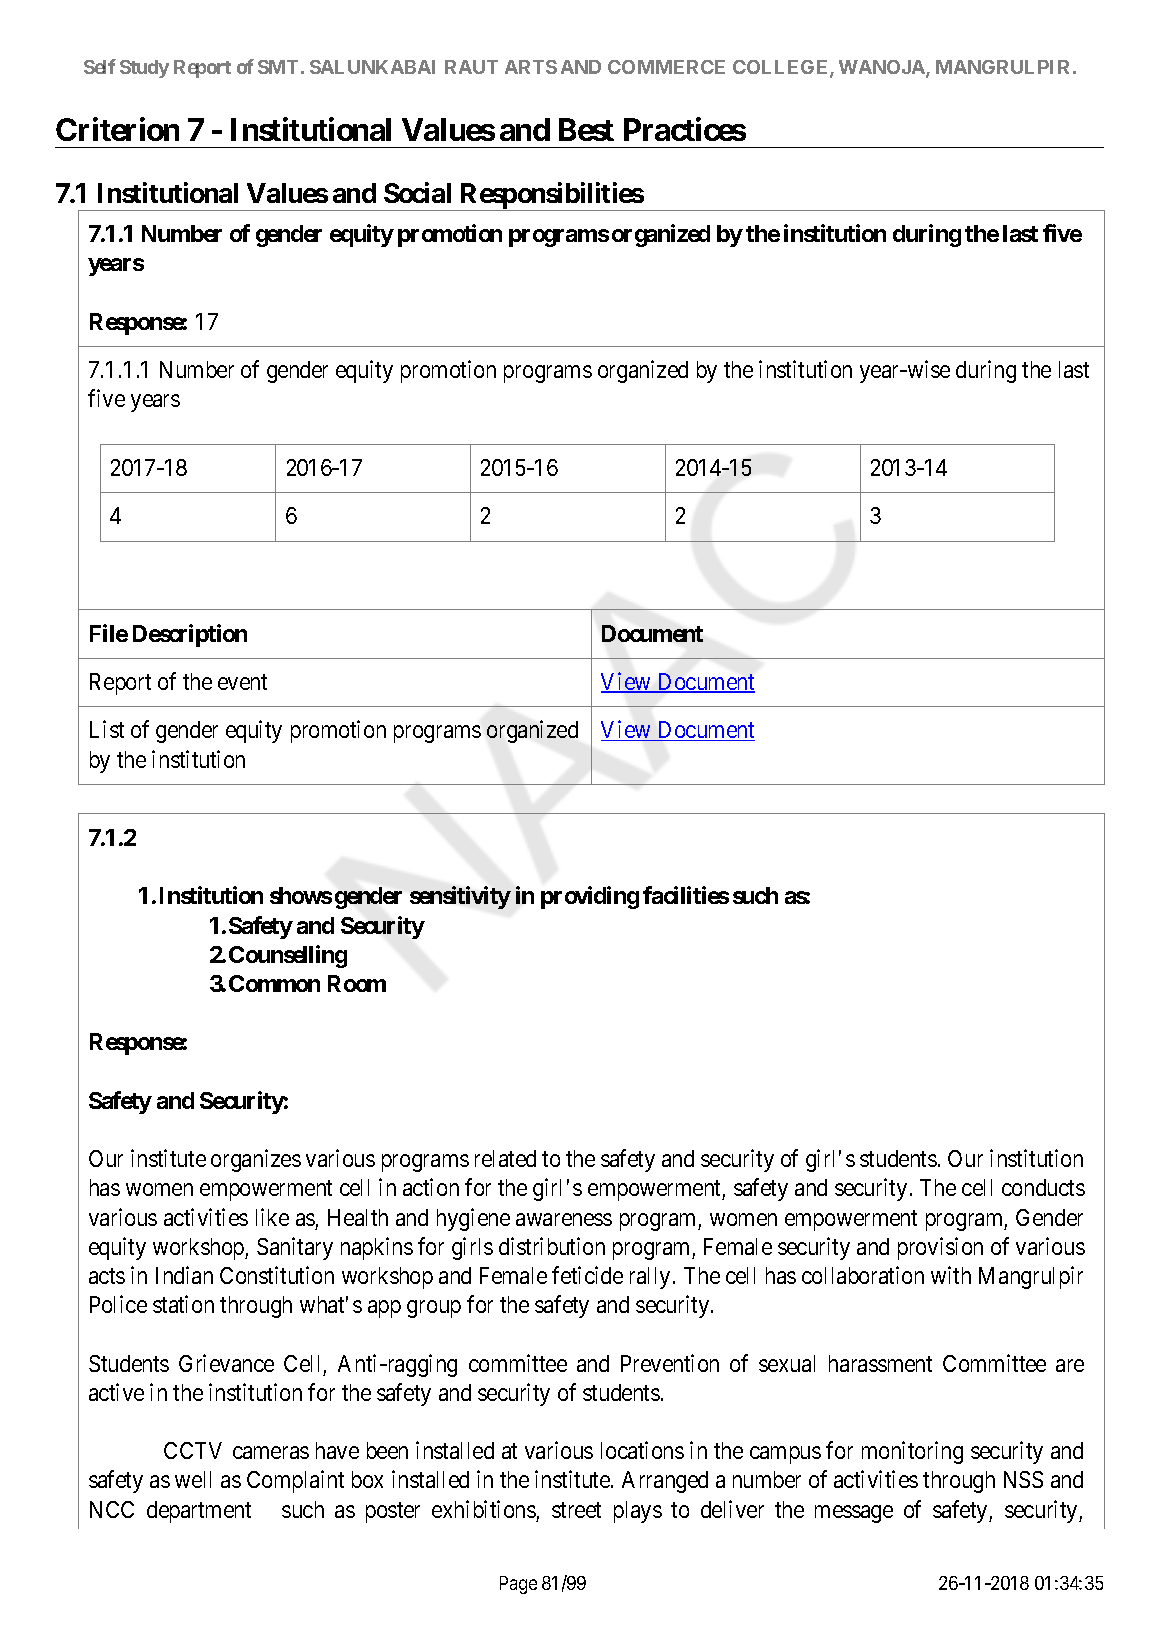 The width and height of the image is (1159, 1639). What do you see at coordinates (586, 129) in the image?
I see `Best` at bounding box center [586, 129].
